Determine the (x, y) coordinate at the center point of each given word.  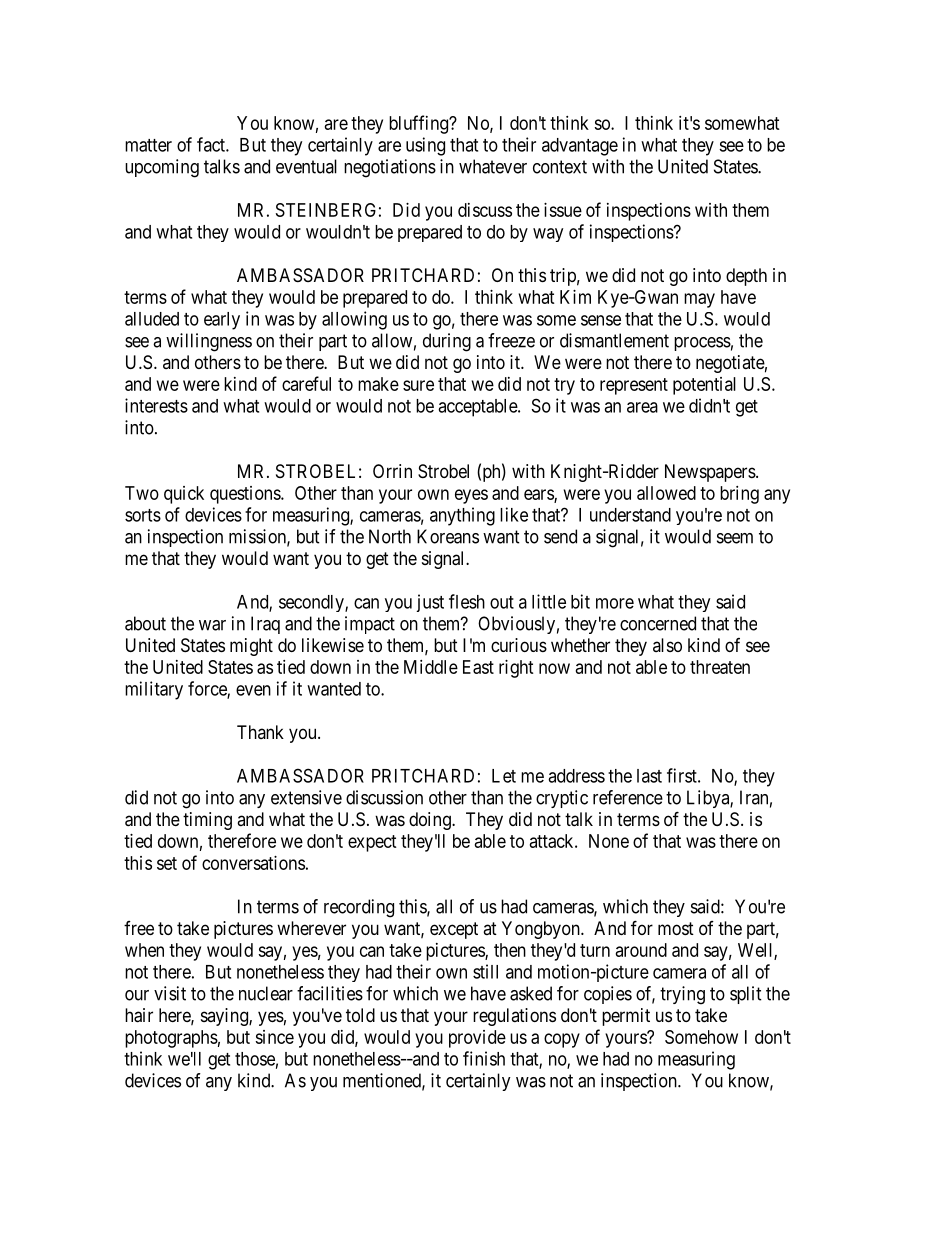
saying (225, 1017)
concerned (658, 623)
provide (477, 1039)
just (430, 603)
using (425, 146)
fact (212, 144)
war (212, 625)
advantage (580, 147)
